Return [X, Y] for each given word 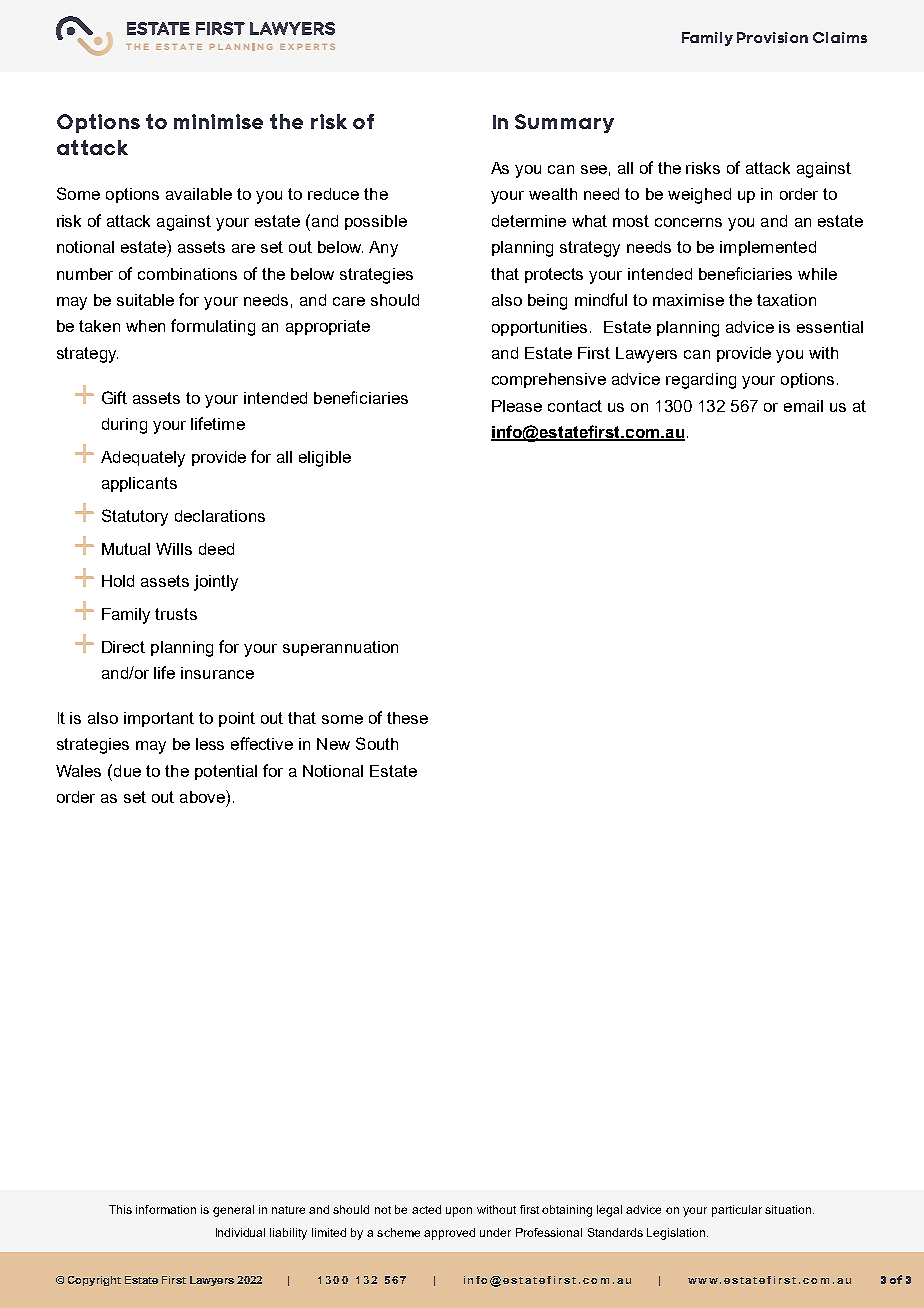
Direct [123, 647]
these [407, 718]
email [803, 406]
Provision [772, 37]
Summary [564, 123]
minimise [218, 121]
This [120, 1209]
